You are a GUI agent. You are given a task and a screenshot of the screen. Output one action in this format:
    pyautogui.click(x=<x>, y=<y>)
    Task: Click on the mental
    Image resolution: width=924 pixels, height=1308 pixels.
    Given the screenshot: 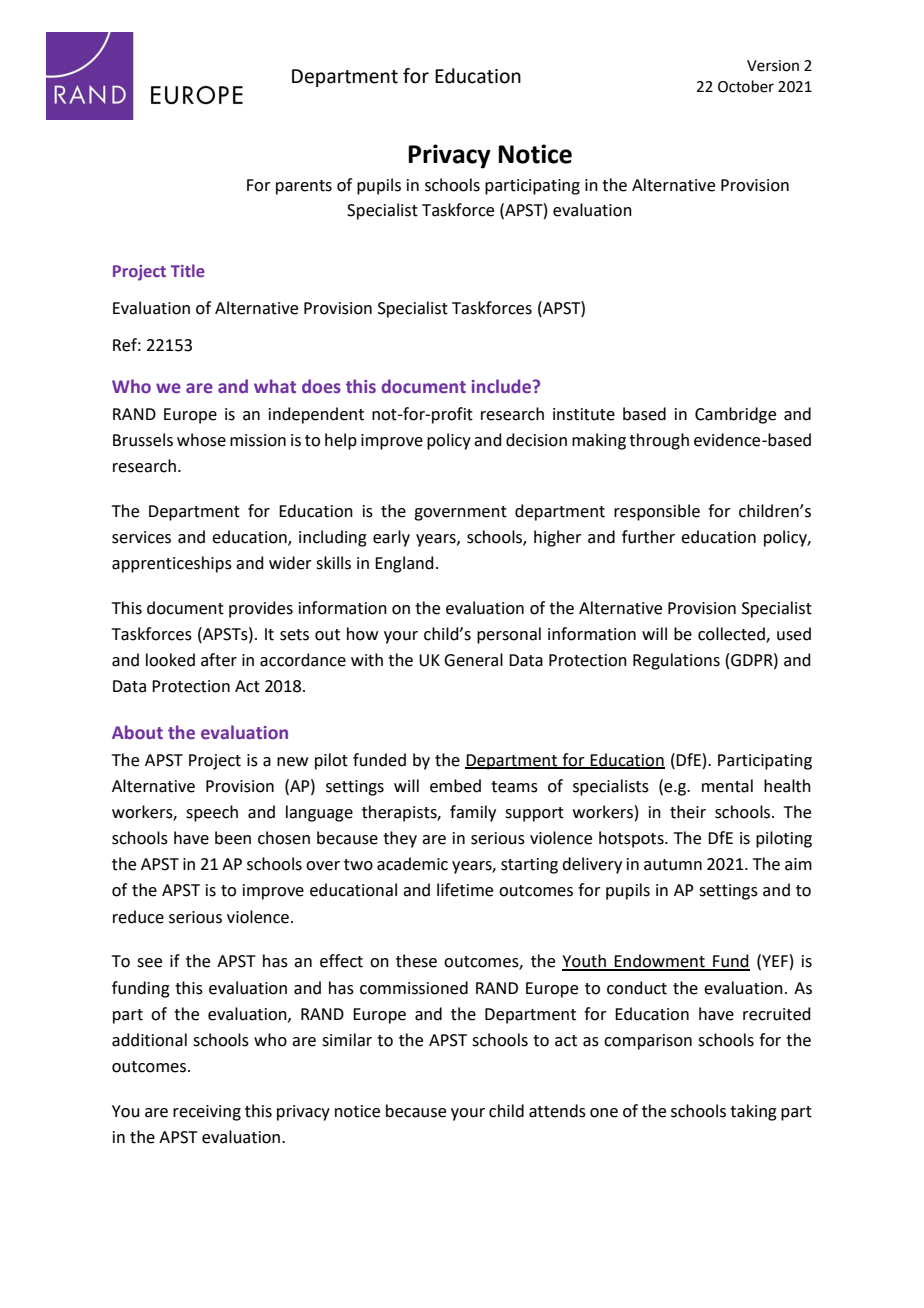 What is the action you would take?
    pyautogui.click(x=727, y=786)
